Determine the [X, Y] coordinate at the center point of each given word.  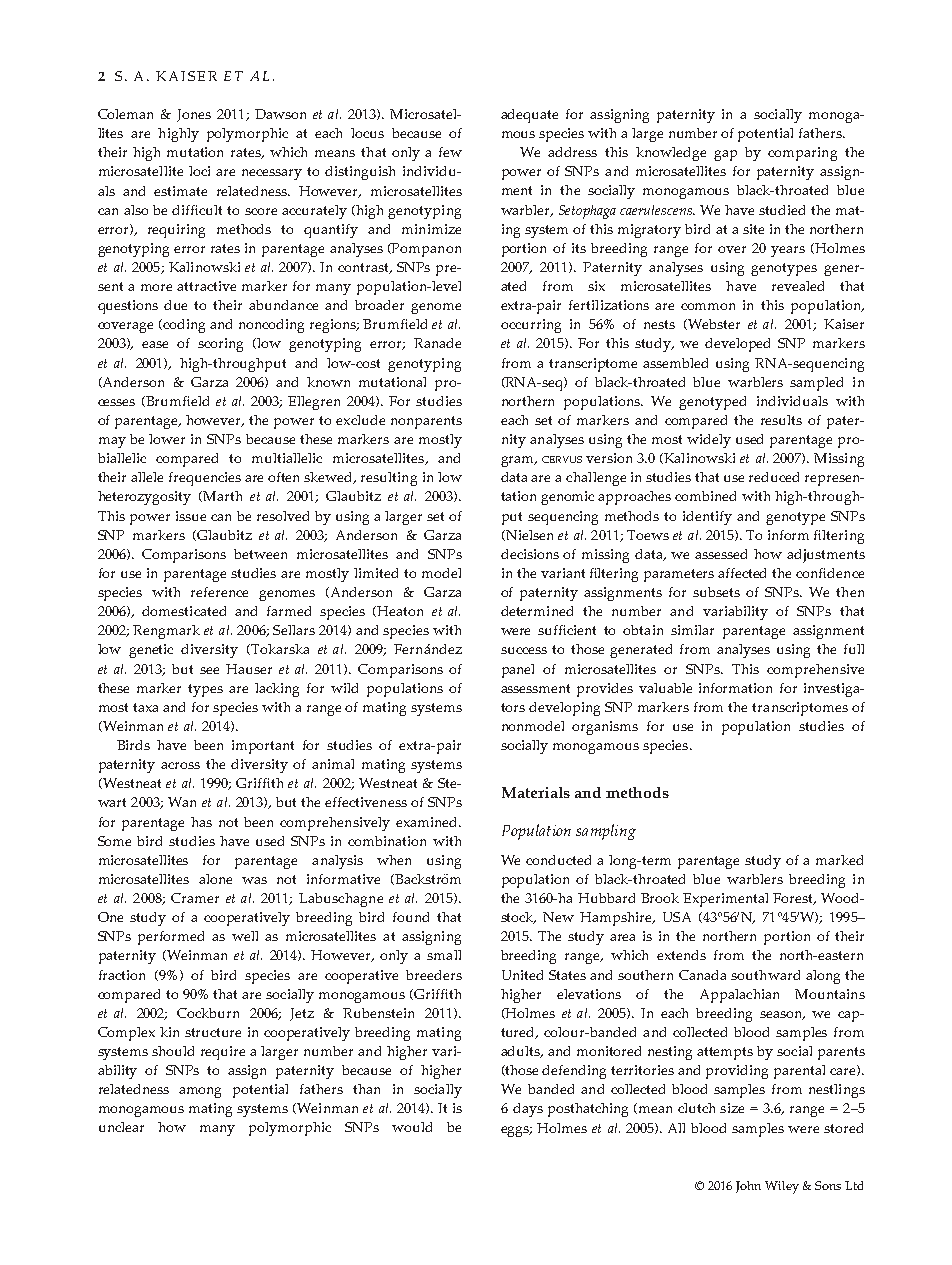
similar [692, 630]
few [450, 152]
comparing [802, 154]
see [209, 670]
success [524, 650]
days [528, 1110]
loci [199, 171]
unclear [121, 1127]
